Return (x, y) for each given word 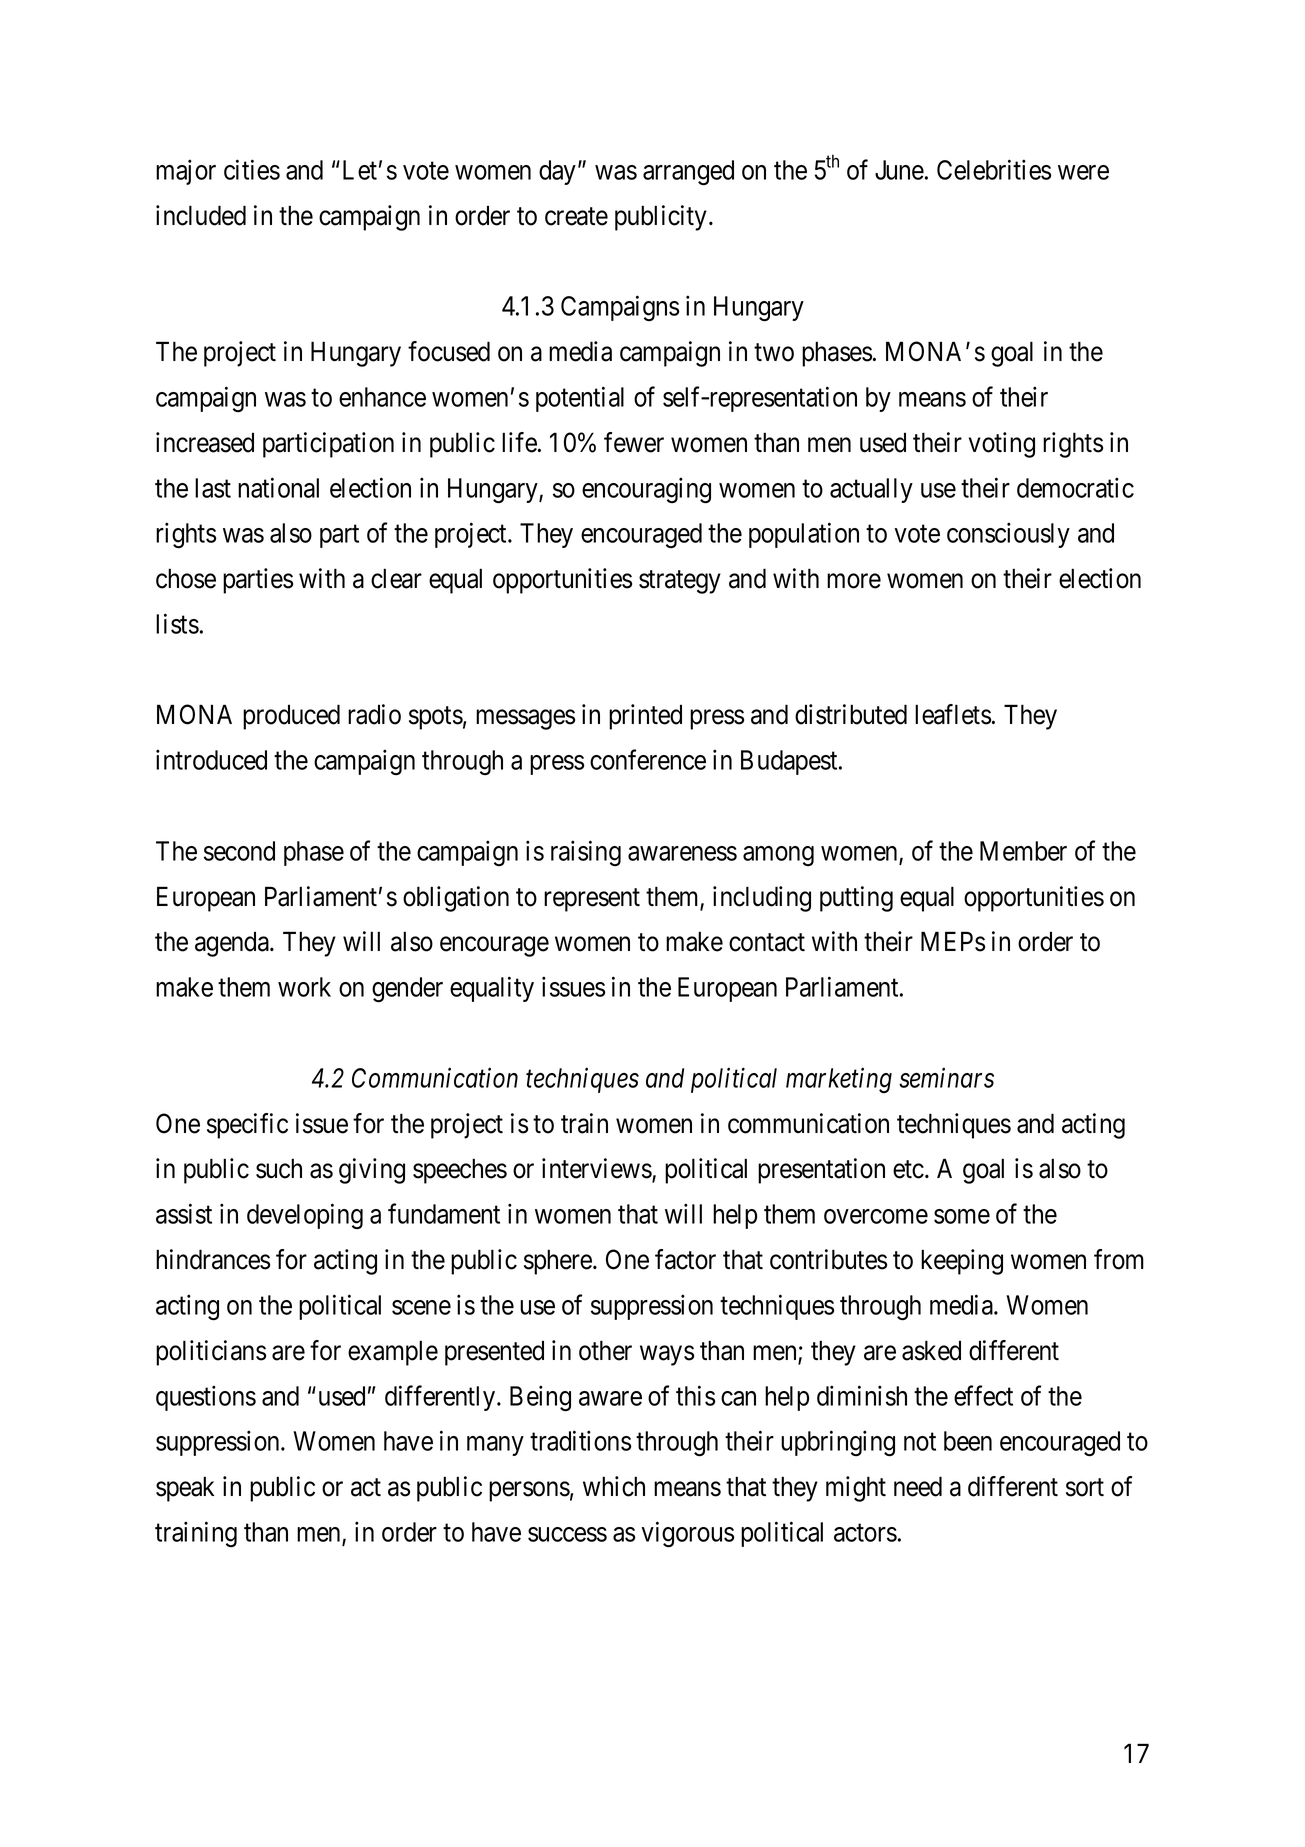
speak (185, 1489)
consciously (1008, 535)
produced (291, 717)
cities (252, 169)
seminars (946, 1078)
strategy (680, 582)
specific (247, 1126)
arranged (688, 173)
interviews (597, 1169)
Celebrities (994, 169)
